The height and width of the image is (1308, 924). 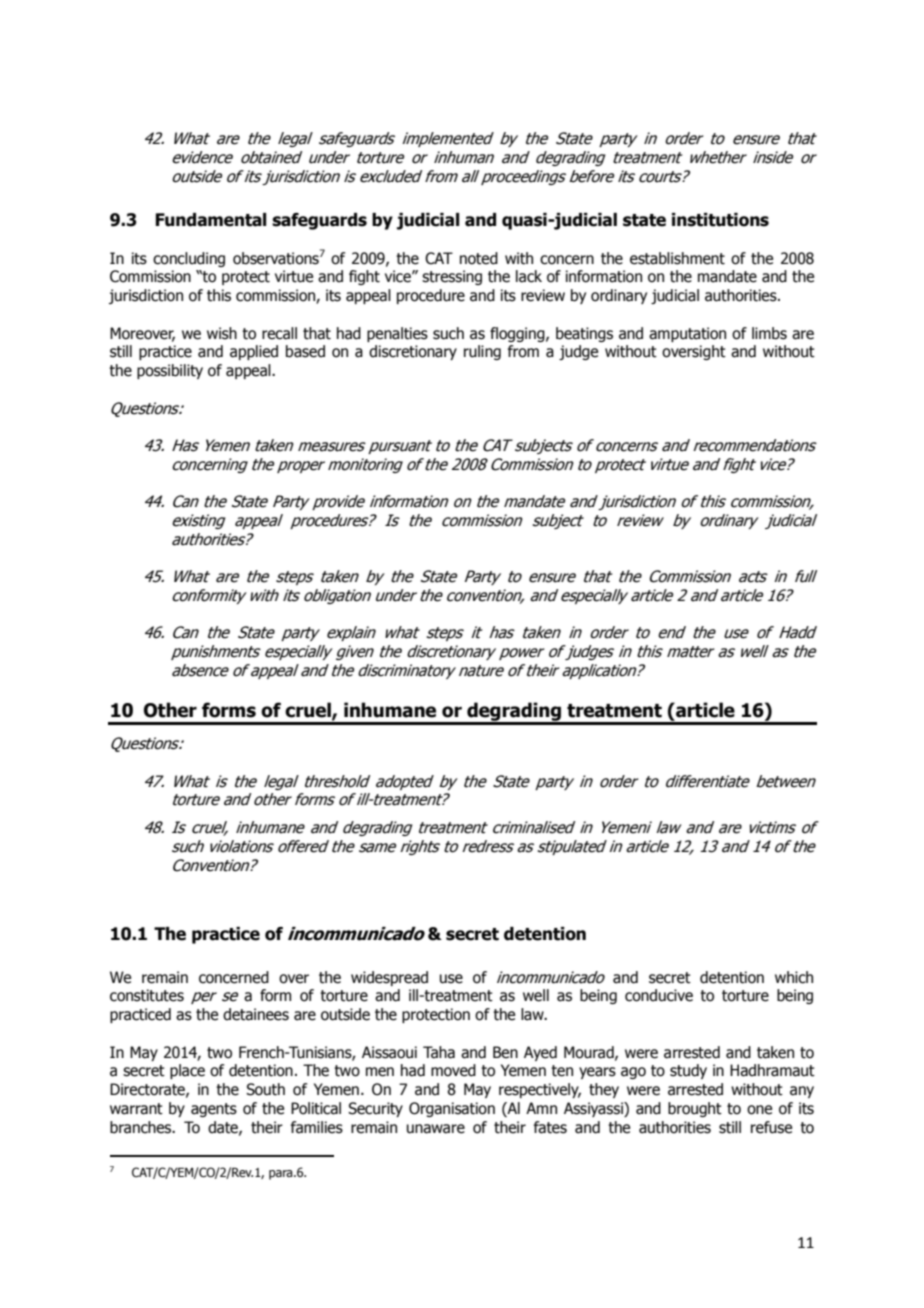 I want to click on noted, so click(x=479, y=258).
